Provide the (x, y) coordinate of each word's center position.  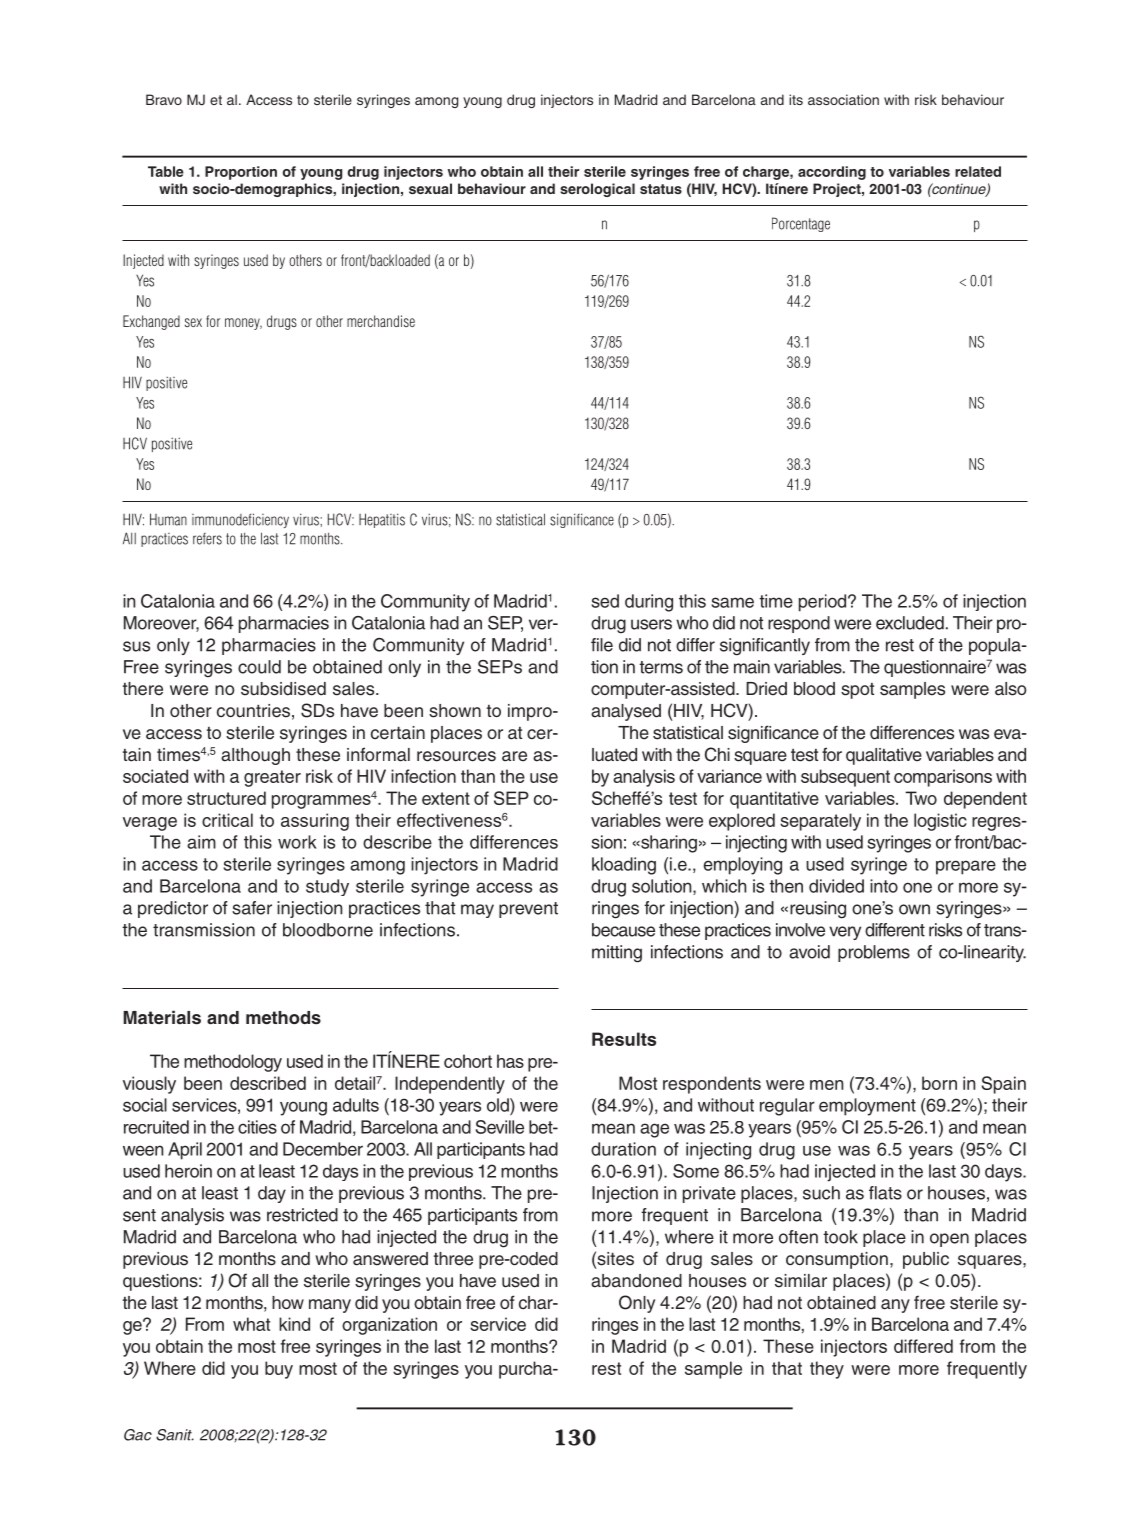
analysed (626, 712)
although (255, 756)
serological (597, 190)
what (251, 1324)
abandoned (636, 1281)
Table (166, 171)
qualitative (884, 756)
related (978, 171)
